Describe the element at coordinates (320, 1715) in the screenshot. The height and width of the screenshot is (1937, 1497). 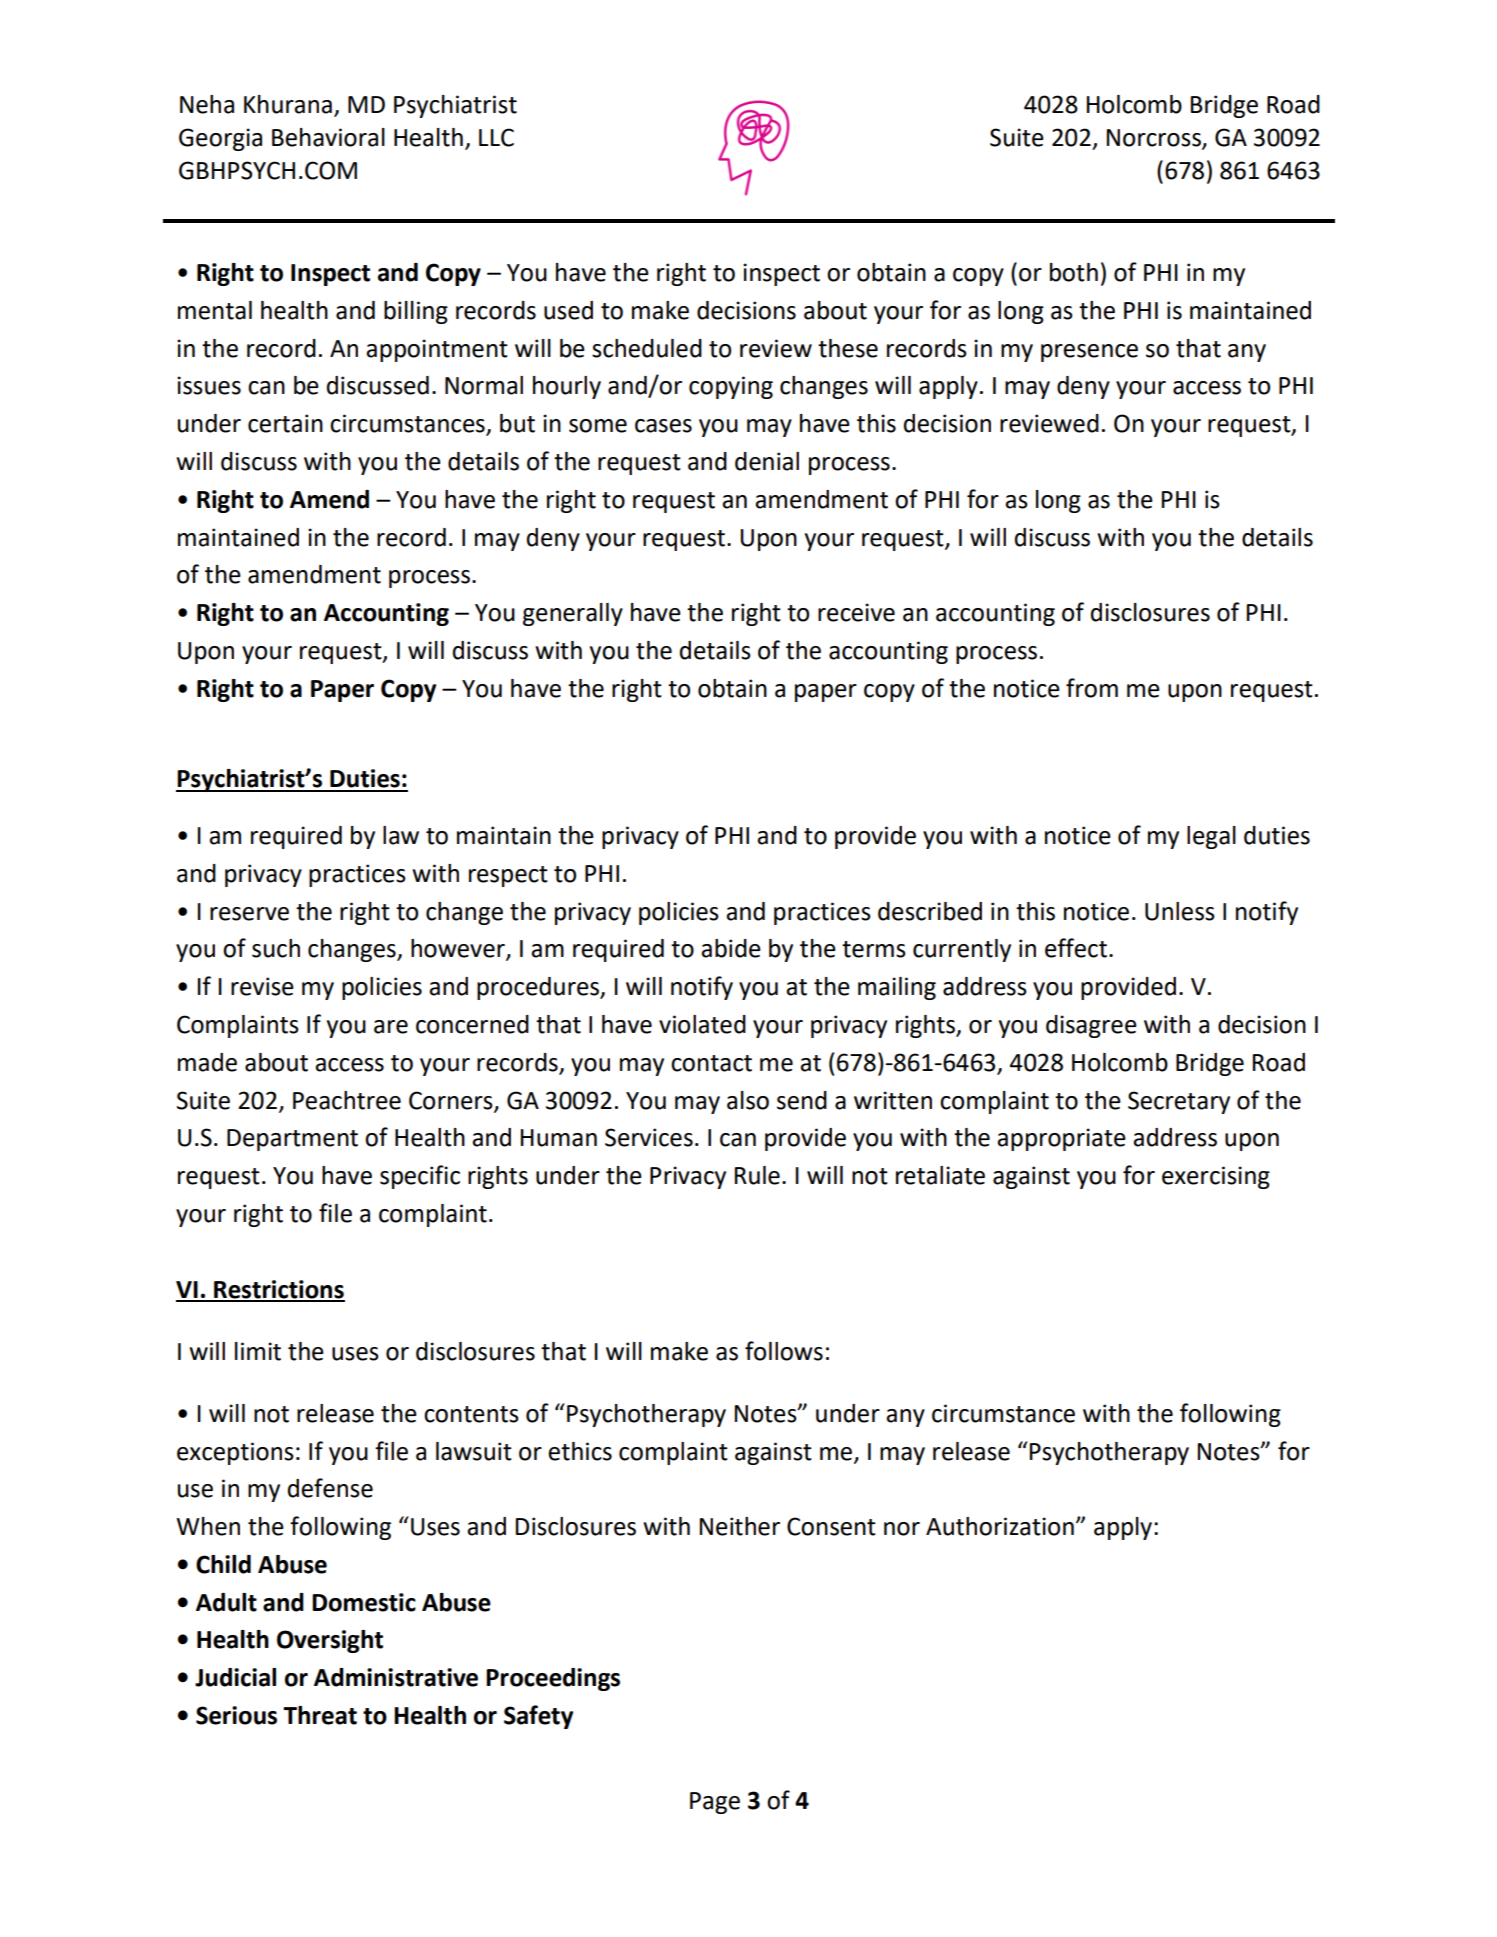
I see `Threat` at that location.
